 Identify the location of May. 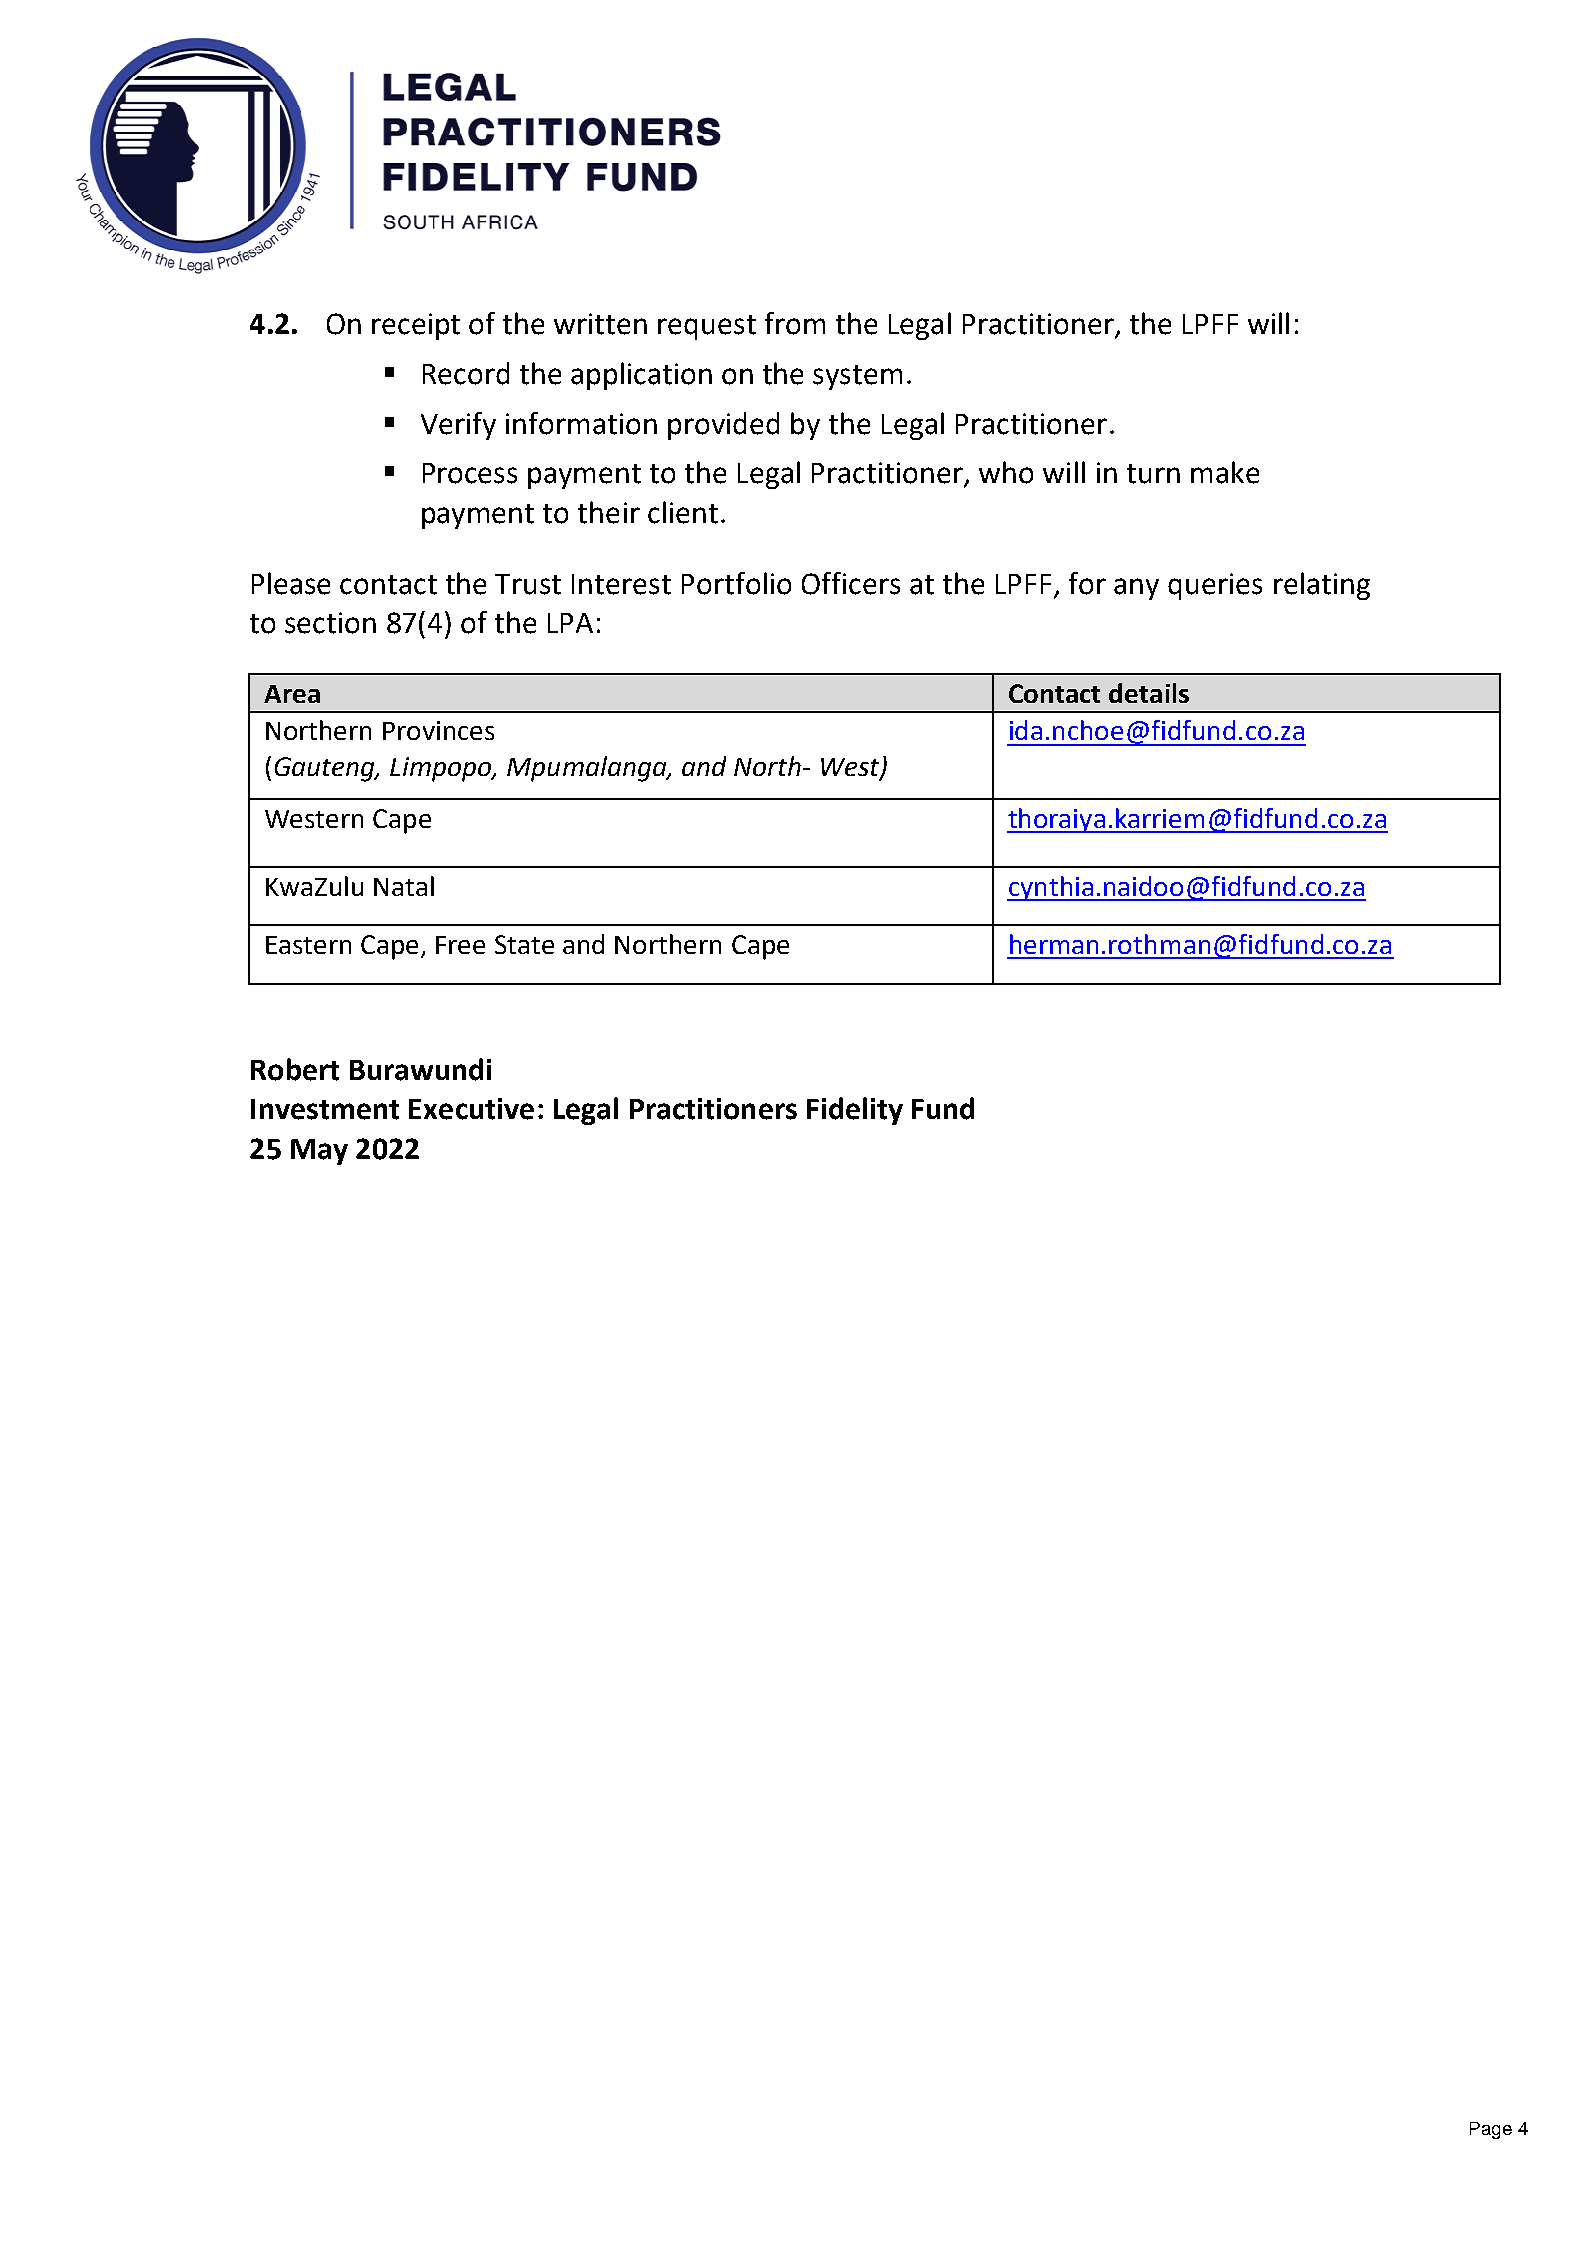
(319, 1152).
